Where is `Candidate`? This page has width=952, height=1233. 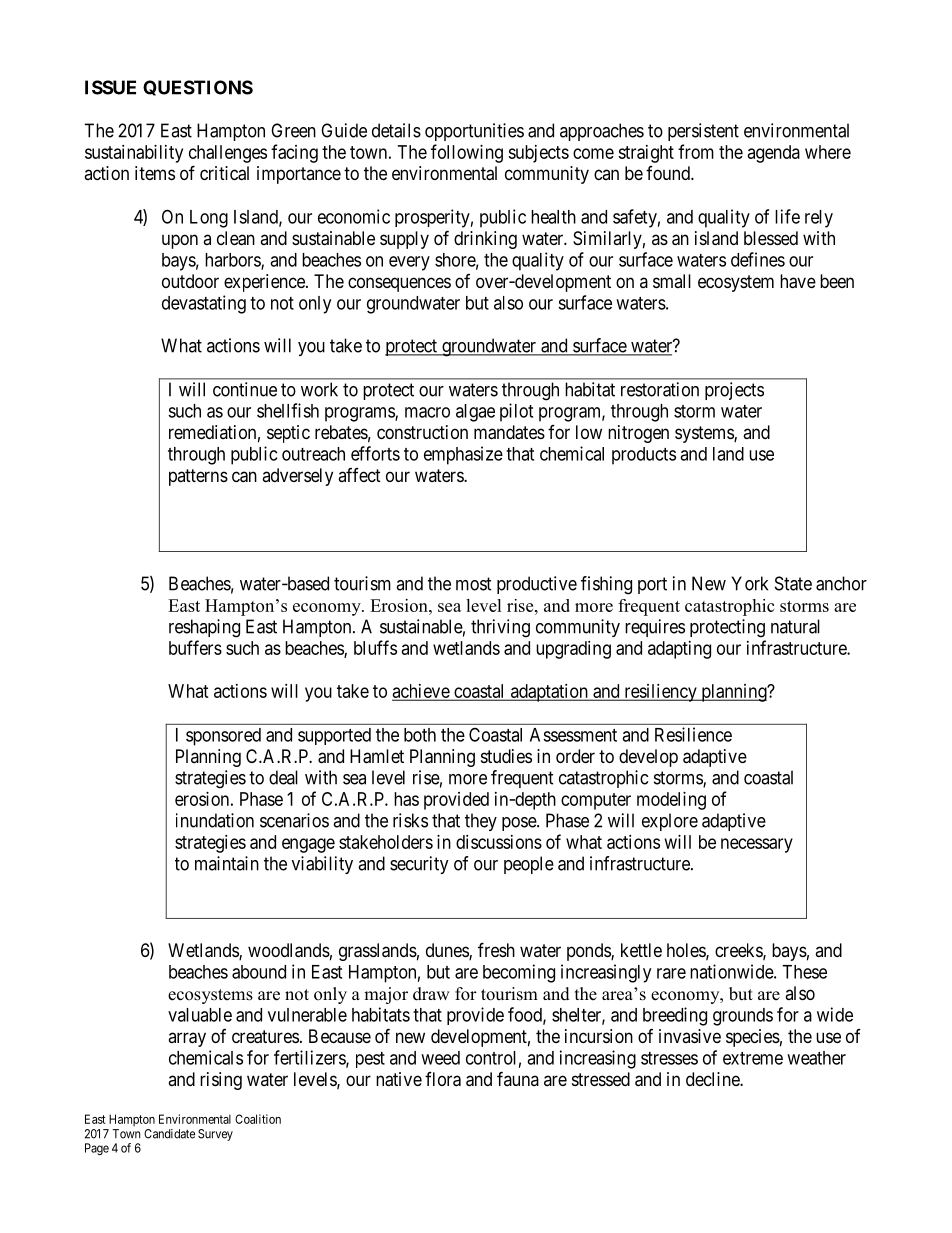 Candidate is located at coordinates (169, 1134).
